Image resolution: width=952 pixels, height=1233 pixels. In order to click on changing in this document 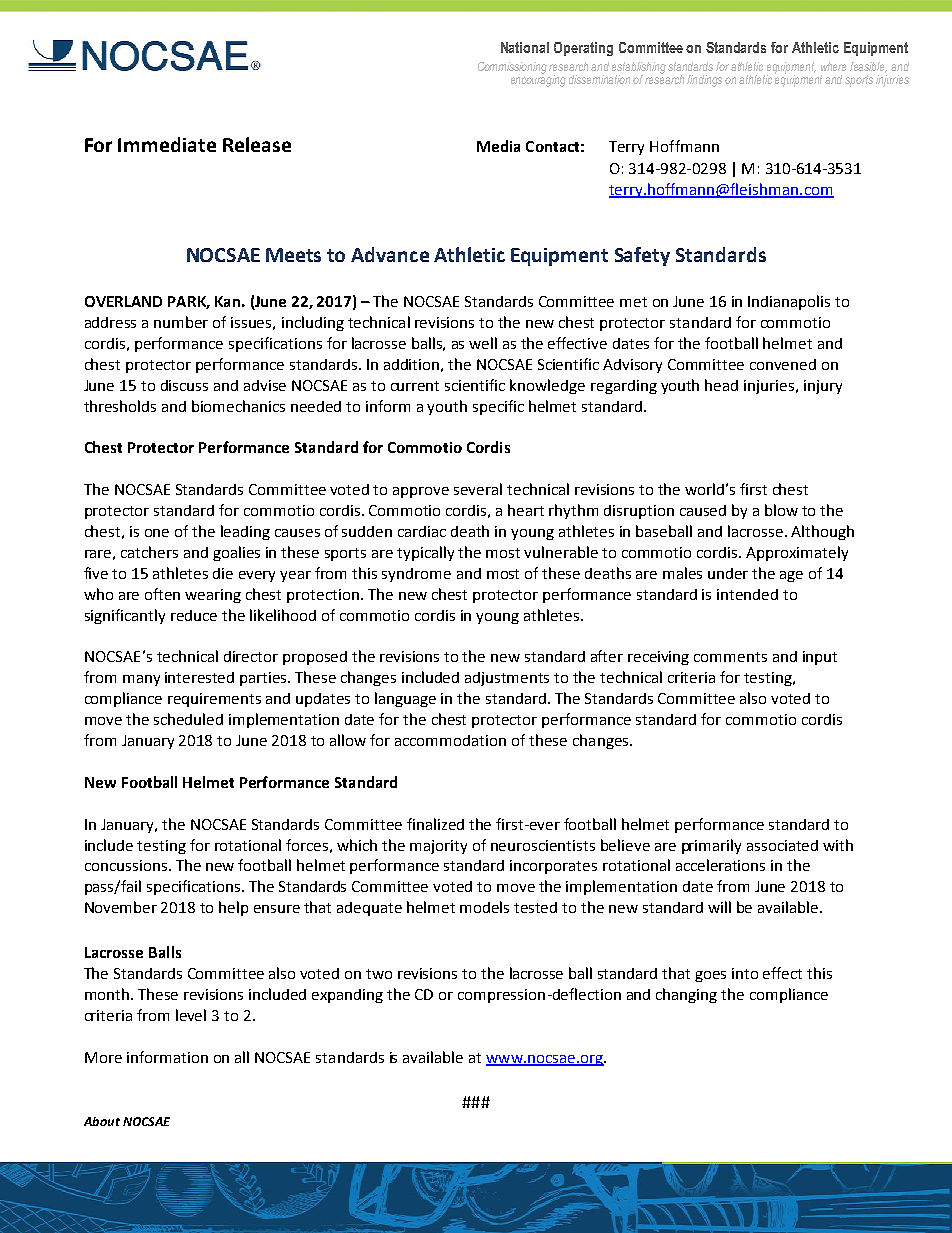, I will do `click(686, 995)`.
